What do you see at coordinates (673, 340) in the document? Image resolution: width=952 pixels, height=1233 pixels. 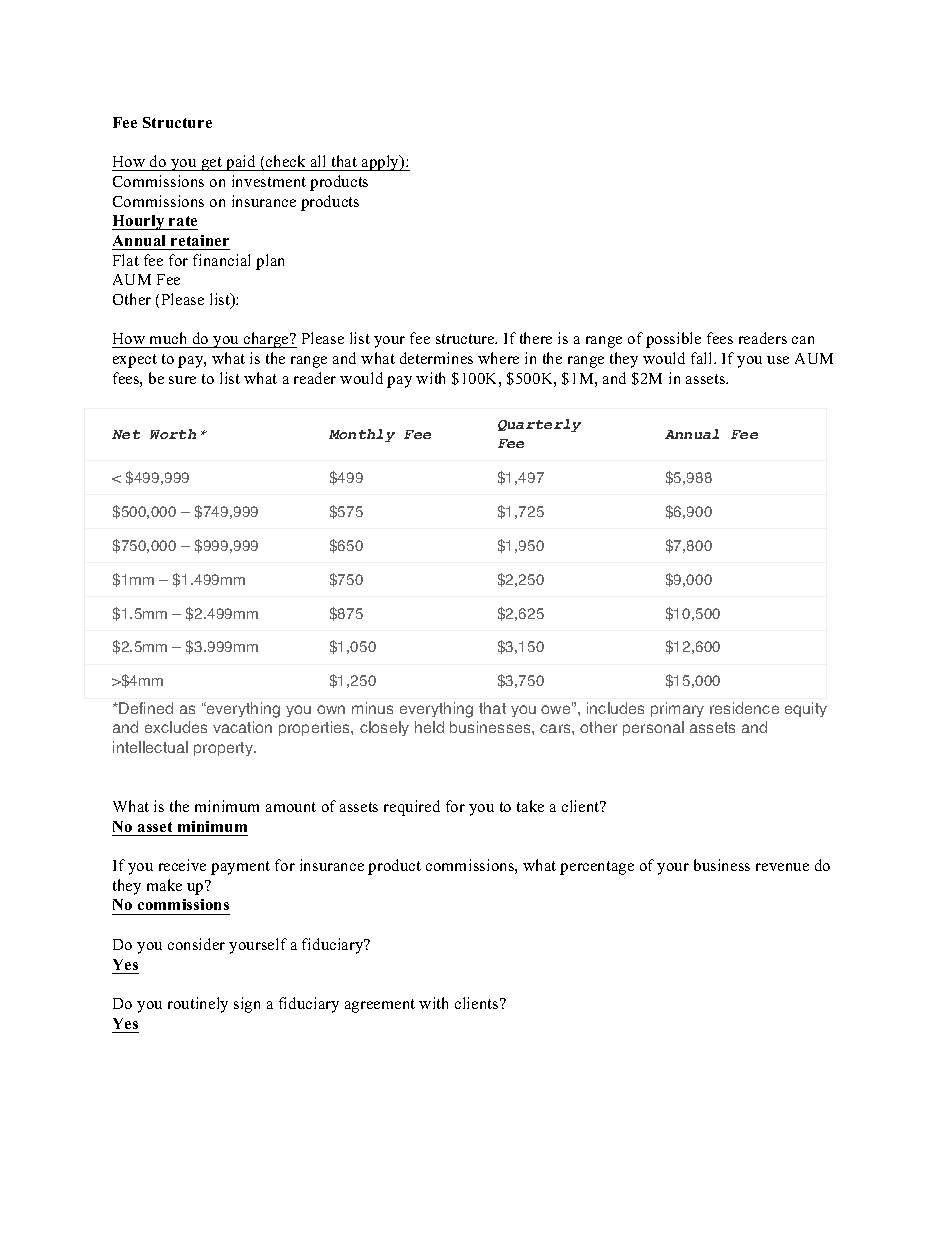 I see `possible` at bounding box center [673, 340].
